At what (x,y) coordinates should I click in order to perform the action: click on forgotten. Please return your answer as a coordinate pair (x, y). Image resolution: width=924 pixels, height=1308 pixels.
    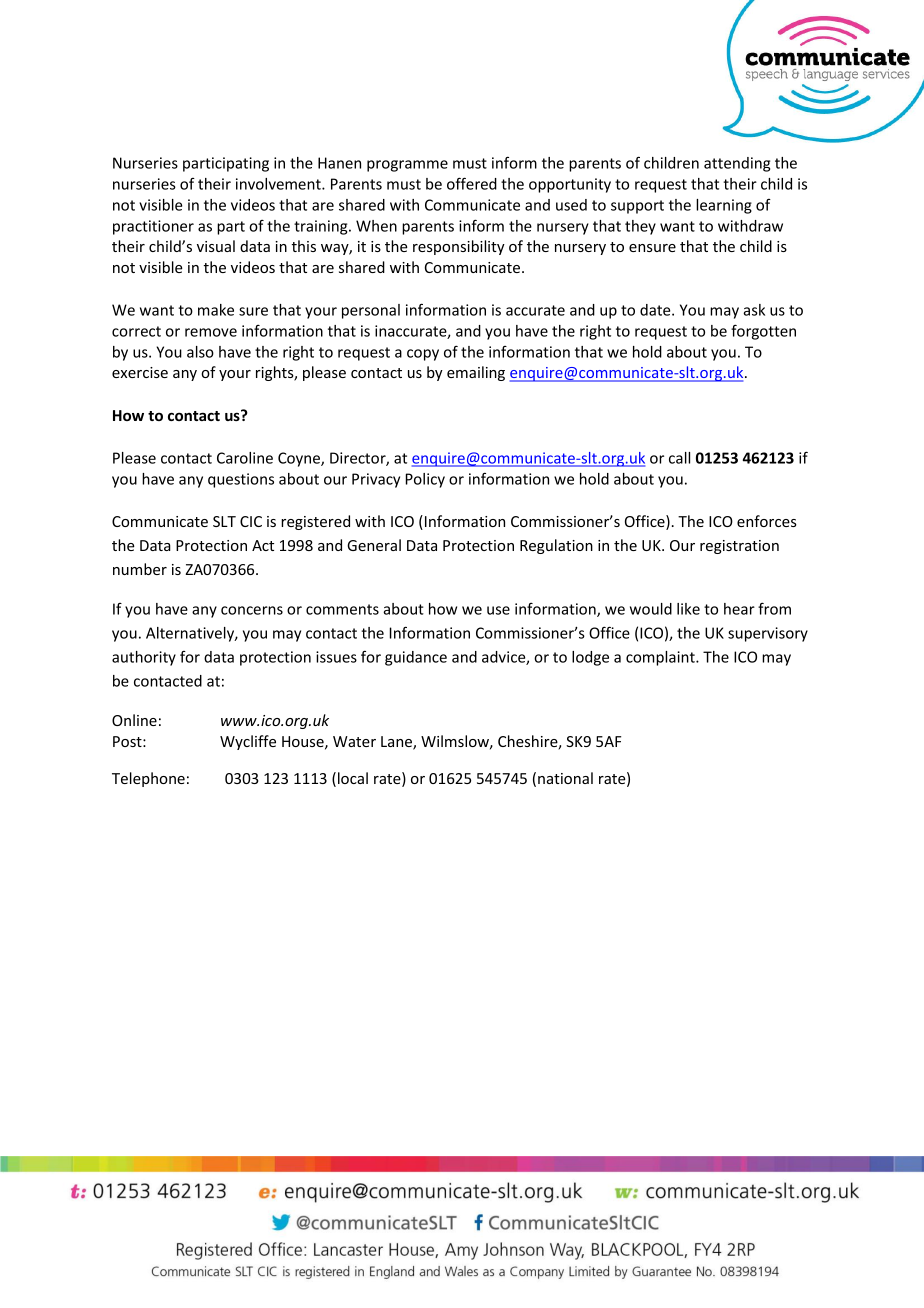
    Looking at the image, I should click on (763, 332).
